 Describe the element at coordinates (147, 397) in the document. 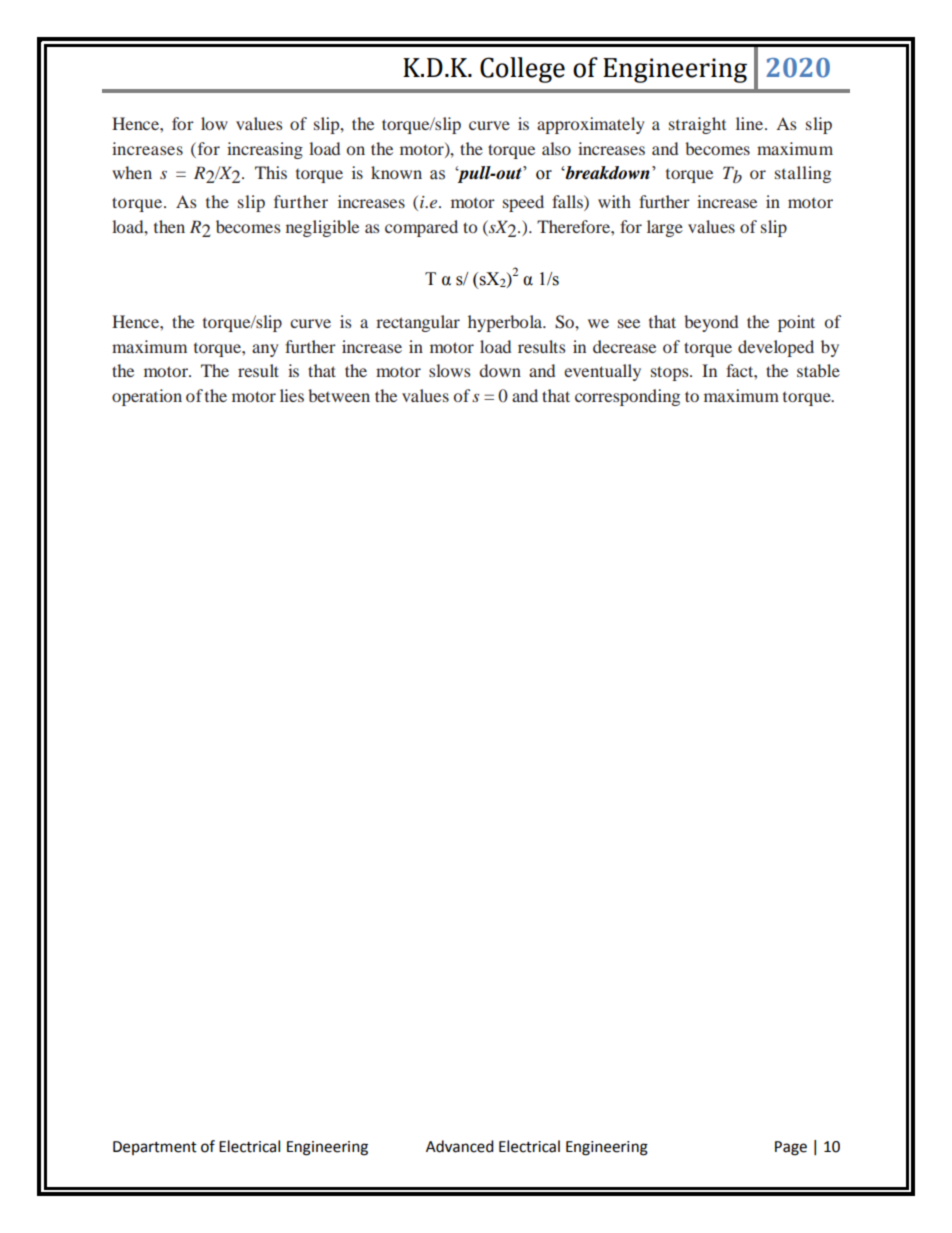

I see `operation` at that location.
